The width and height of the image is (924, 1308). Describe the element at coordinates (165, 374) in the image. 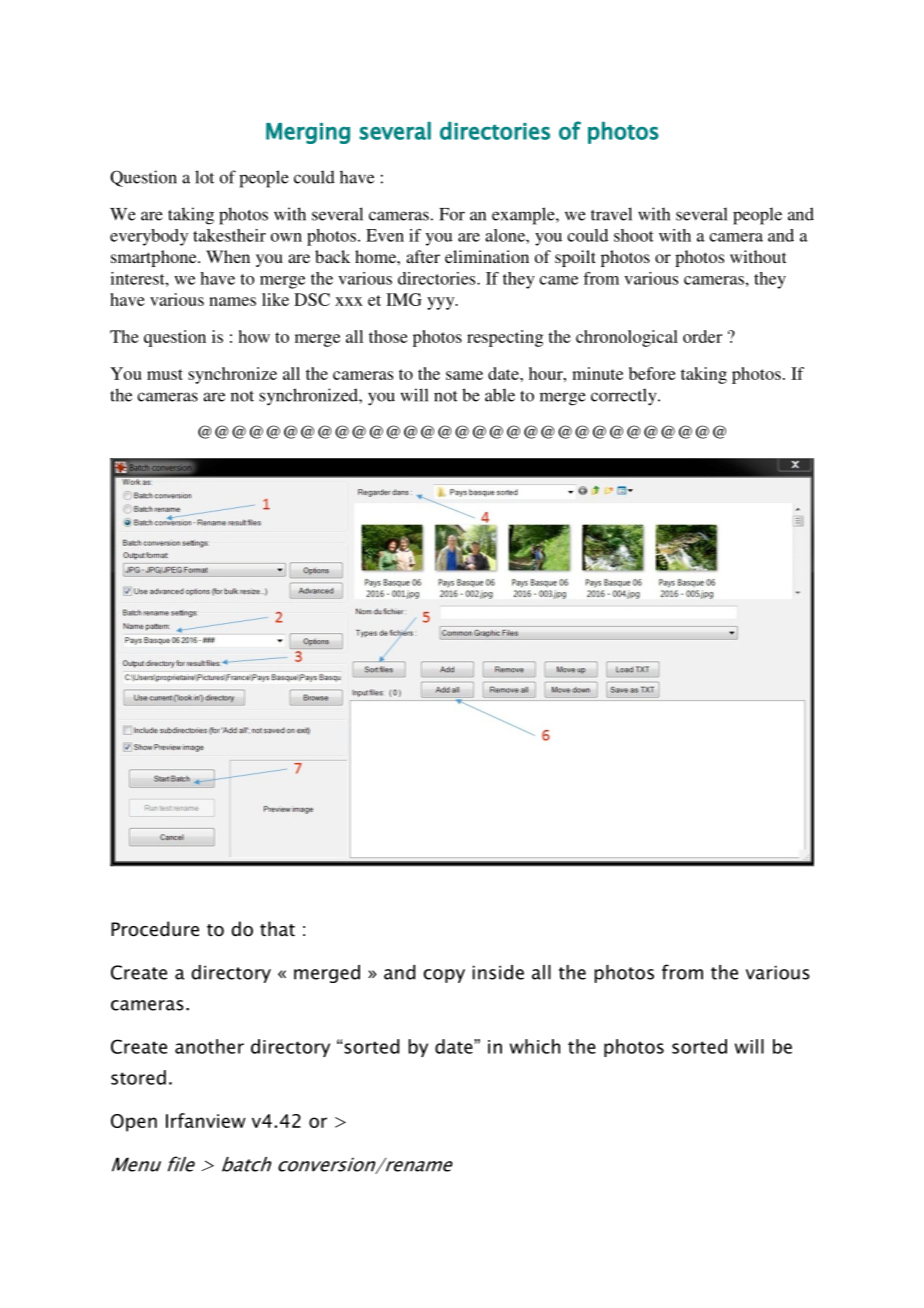

I see `must` at that location.
